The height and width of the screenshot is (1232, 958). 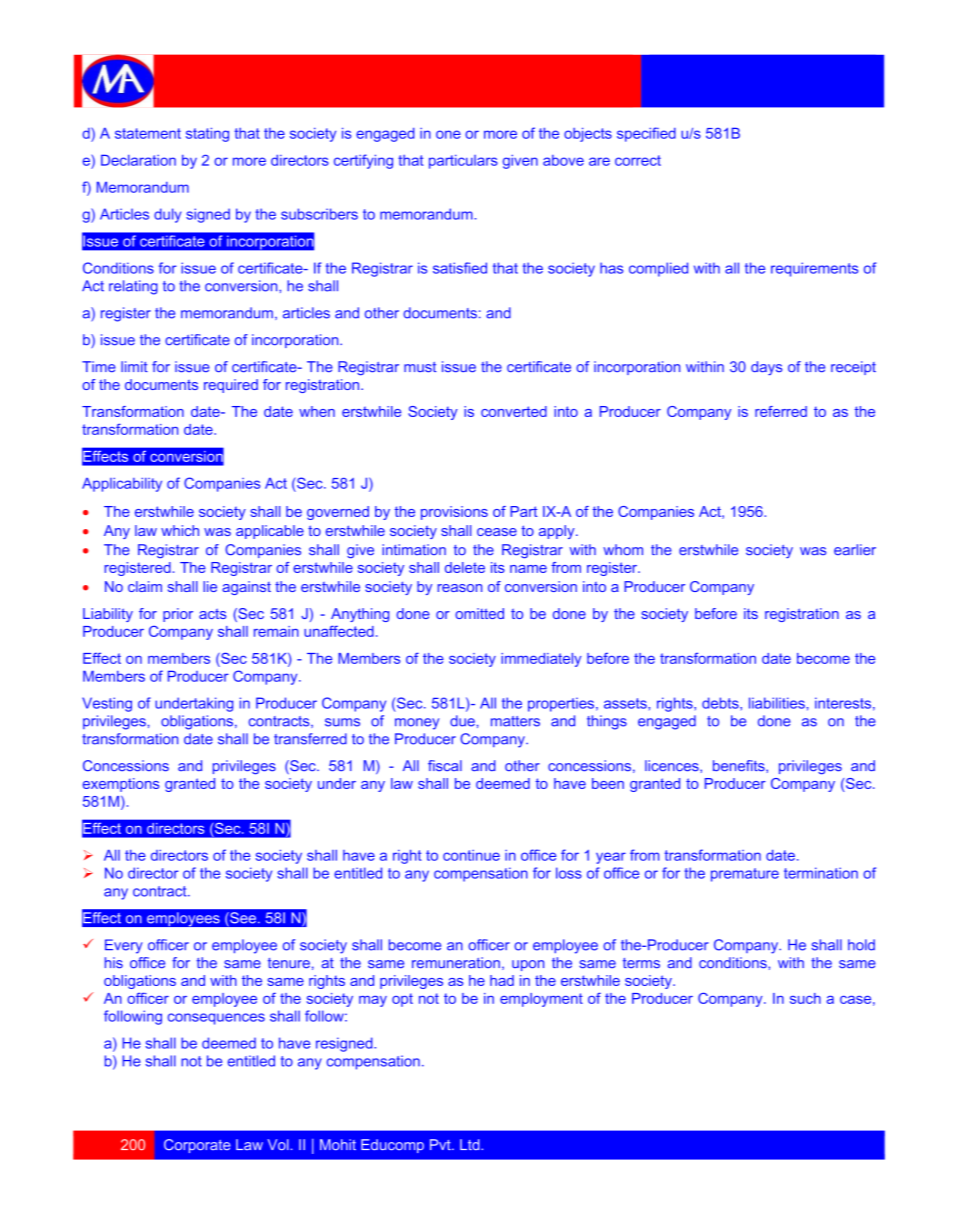 I want to click on referred, so click(x=781, y=411).
